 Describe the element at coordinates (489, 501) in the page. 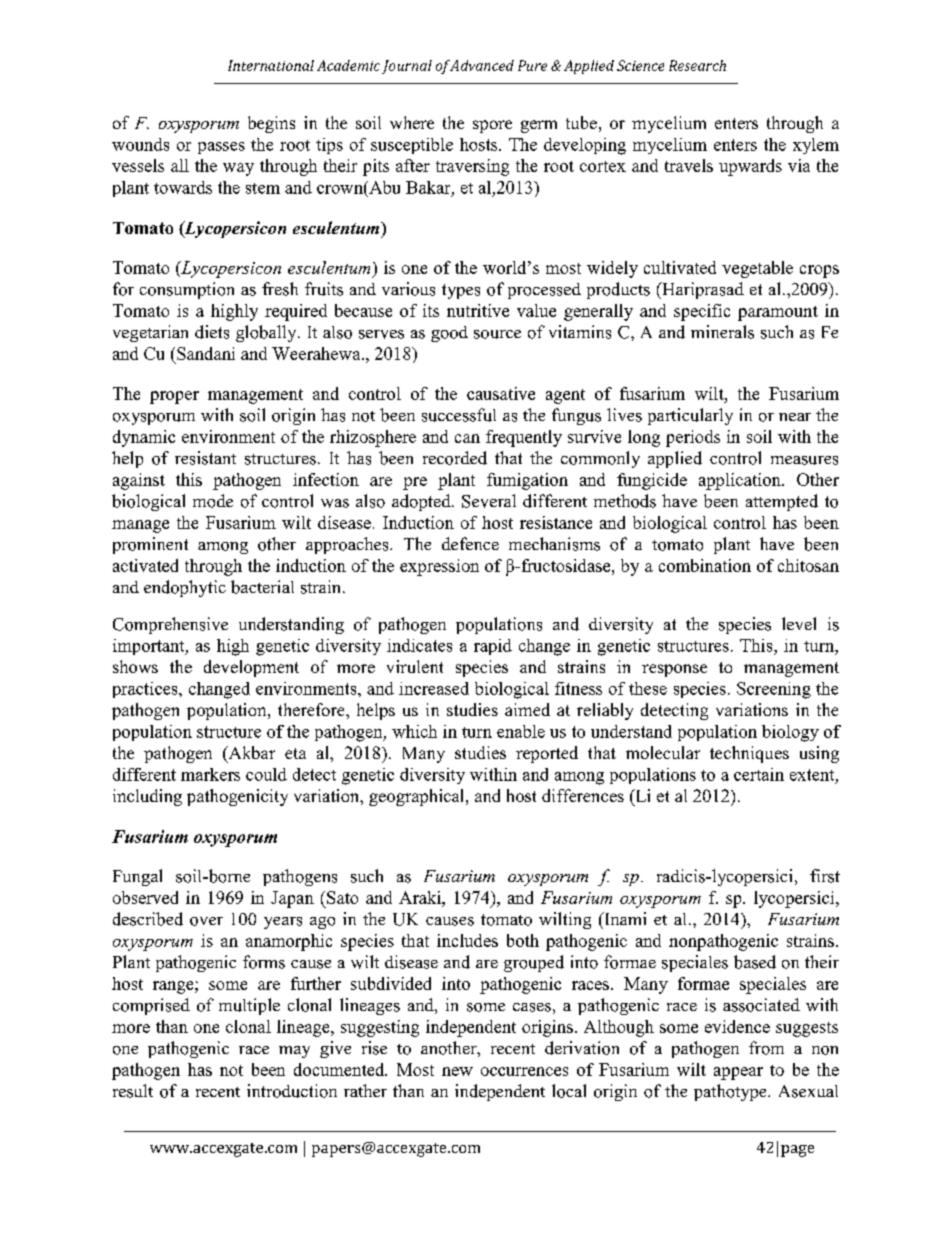

I see `Several` at that location.
